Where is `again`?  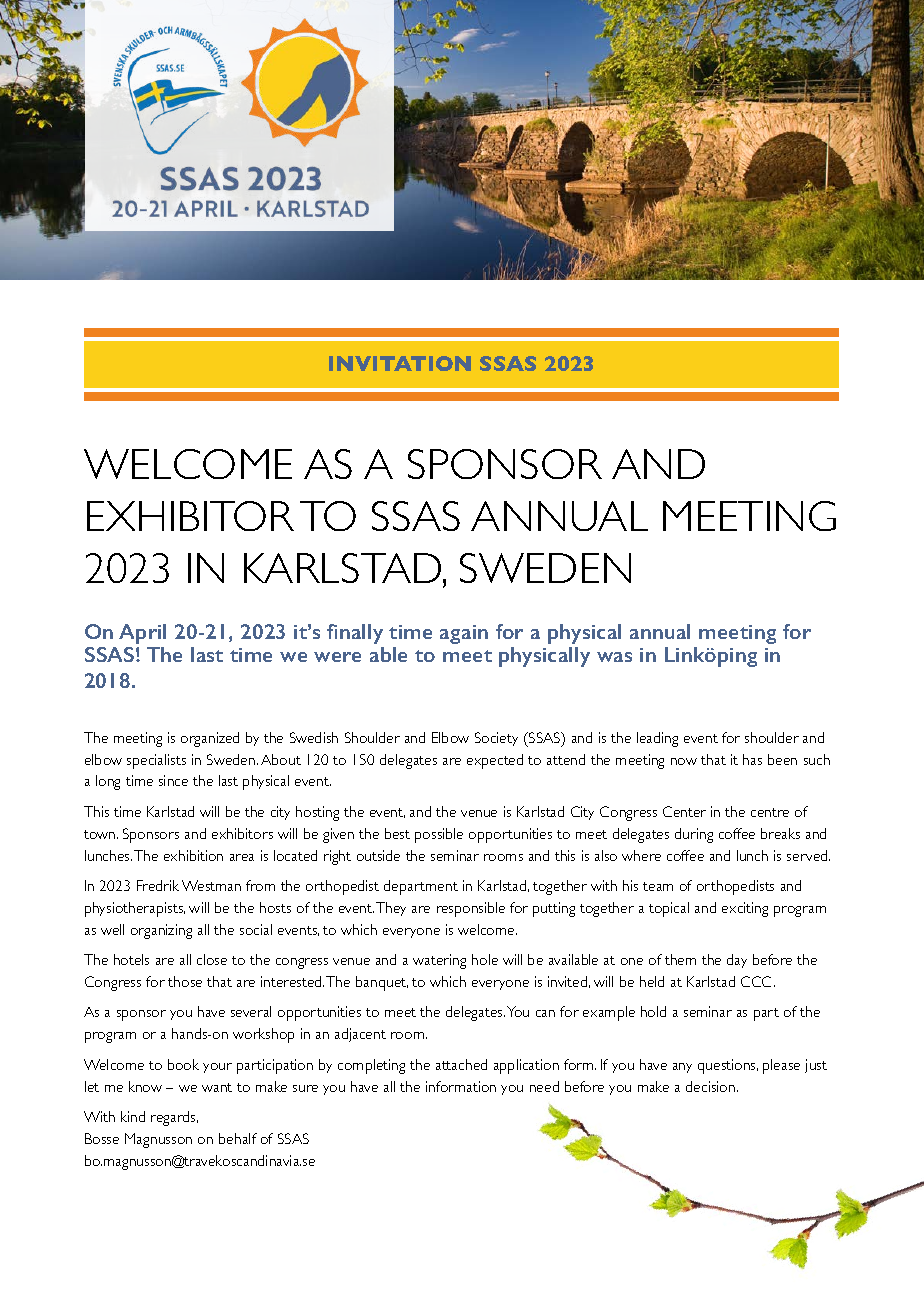
again is located at coordinates (464, 634).
